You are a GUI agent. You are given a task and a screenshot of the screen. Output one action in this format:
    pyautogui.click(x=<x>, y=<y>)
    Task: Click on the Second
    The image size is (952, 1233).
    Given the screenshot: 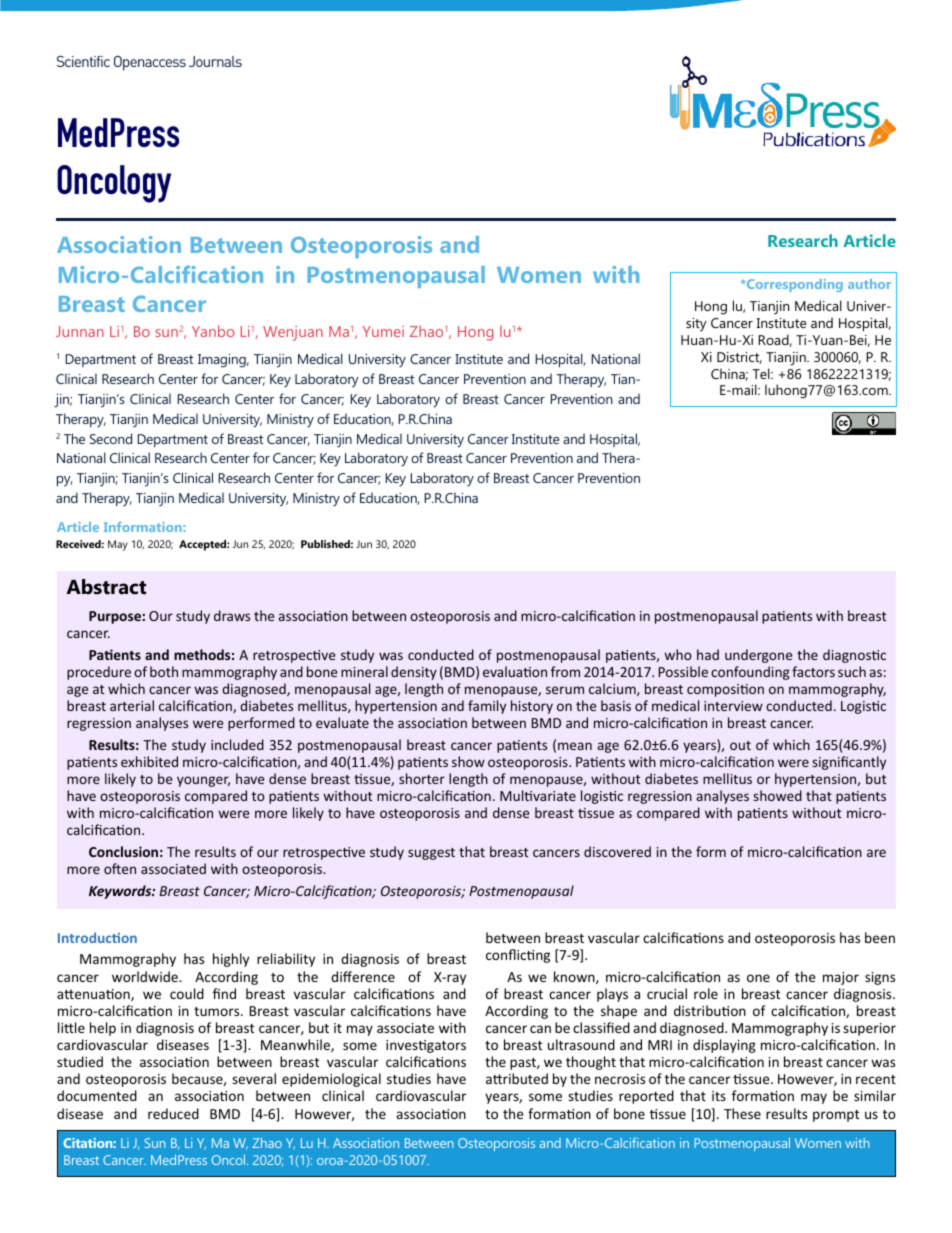 What is the action you would take?
    pyautogui.click(x=111, y=438)
